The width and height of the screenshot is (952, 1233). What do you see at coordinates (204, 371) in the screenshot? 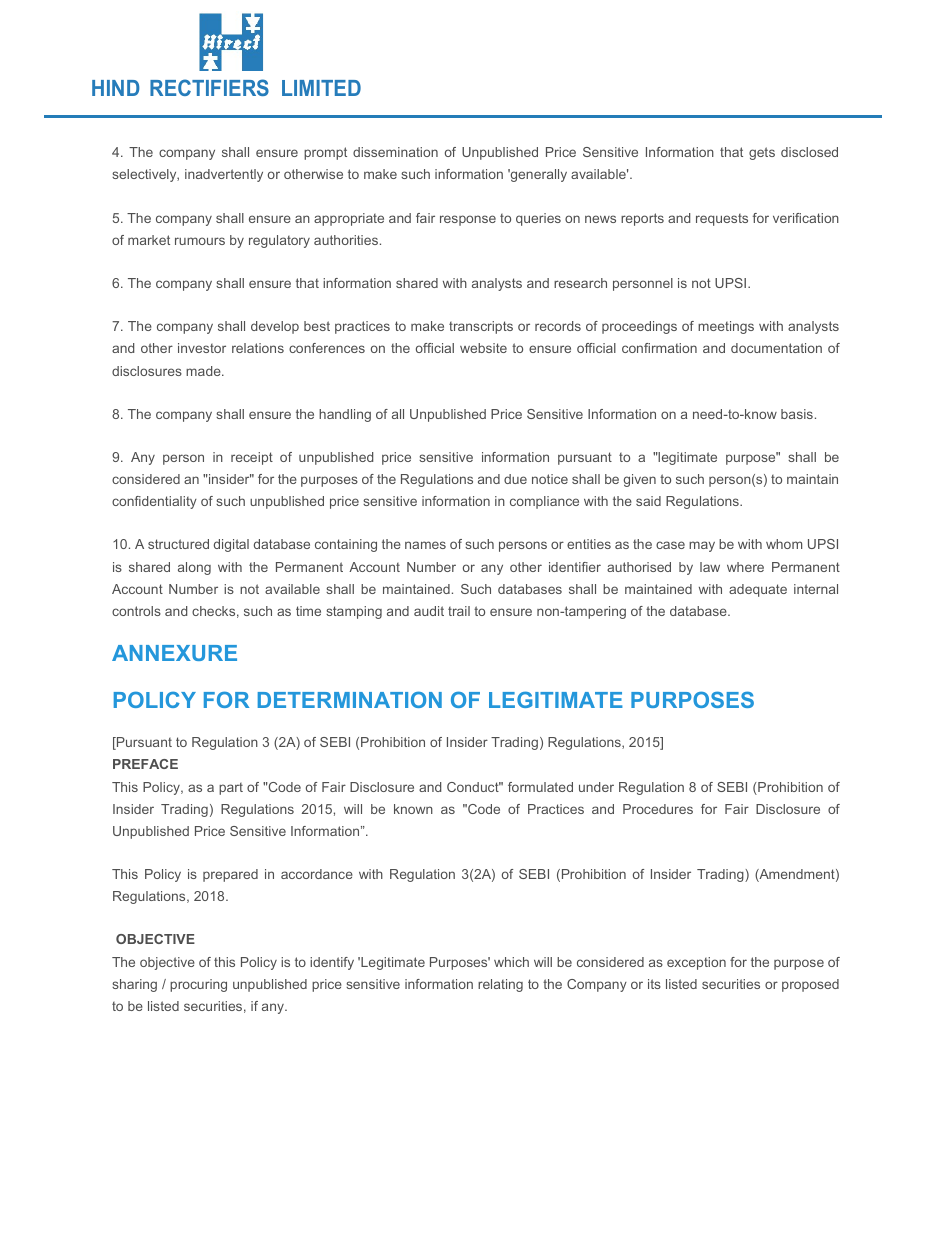
I see `made` at bounding box center [204, 371].
